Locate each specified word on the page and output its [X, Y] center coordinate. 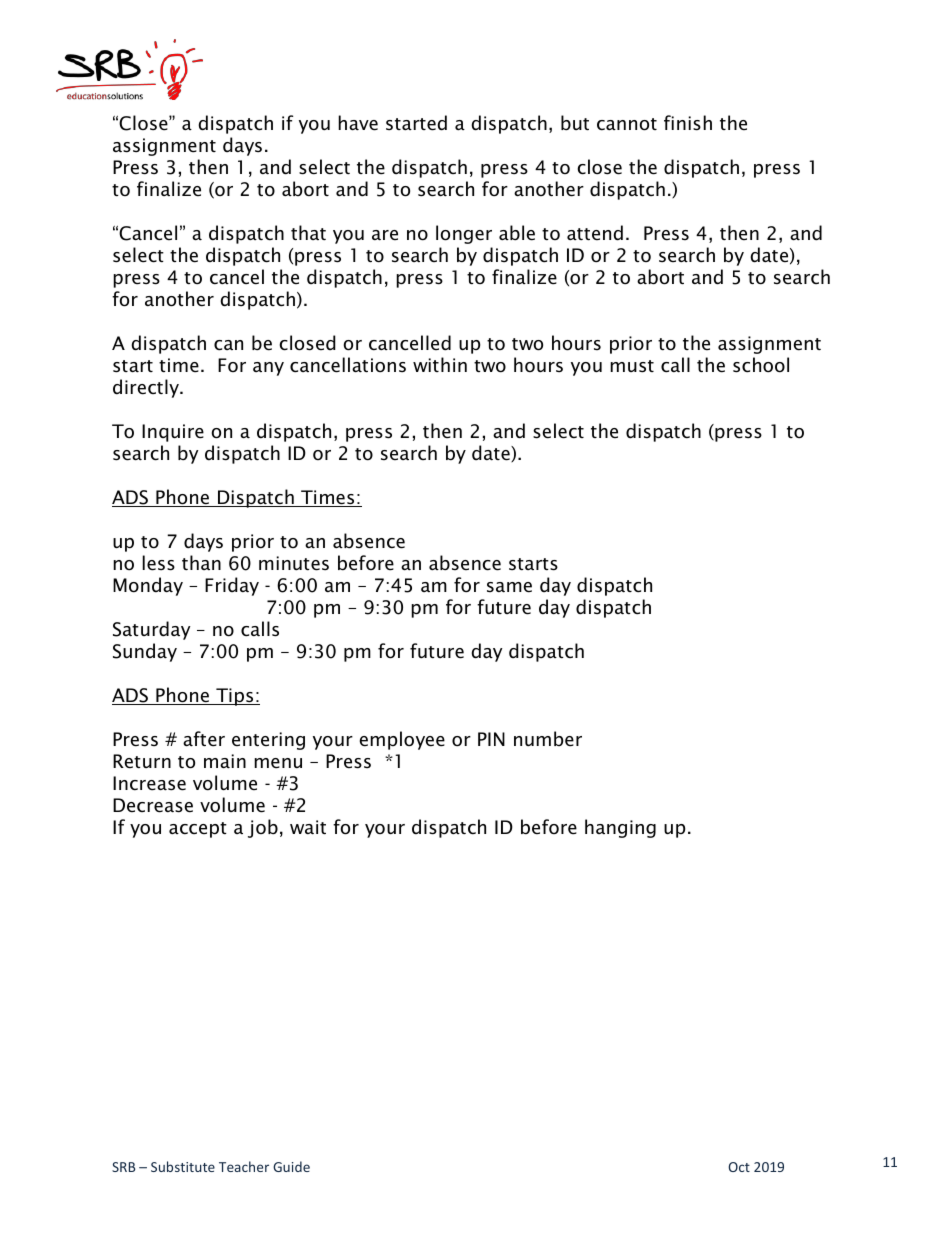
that [308, 233]
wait [308, 827]
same [509, 587]
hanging [620, 828]
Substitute [183, 1166]
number [548, 739]
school [761, 365]
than [201, 562]
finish [688, 123]
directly [147, 388]
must [632, 366]
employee [402, 740]
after [204, 739]
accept [198, 830]
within [440, 364]
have [358, 123]
